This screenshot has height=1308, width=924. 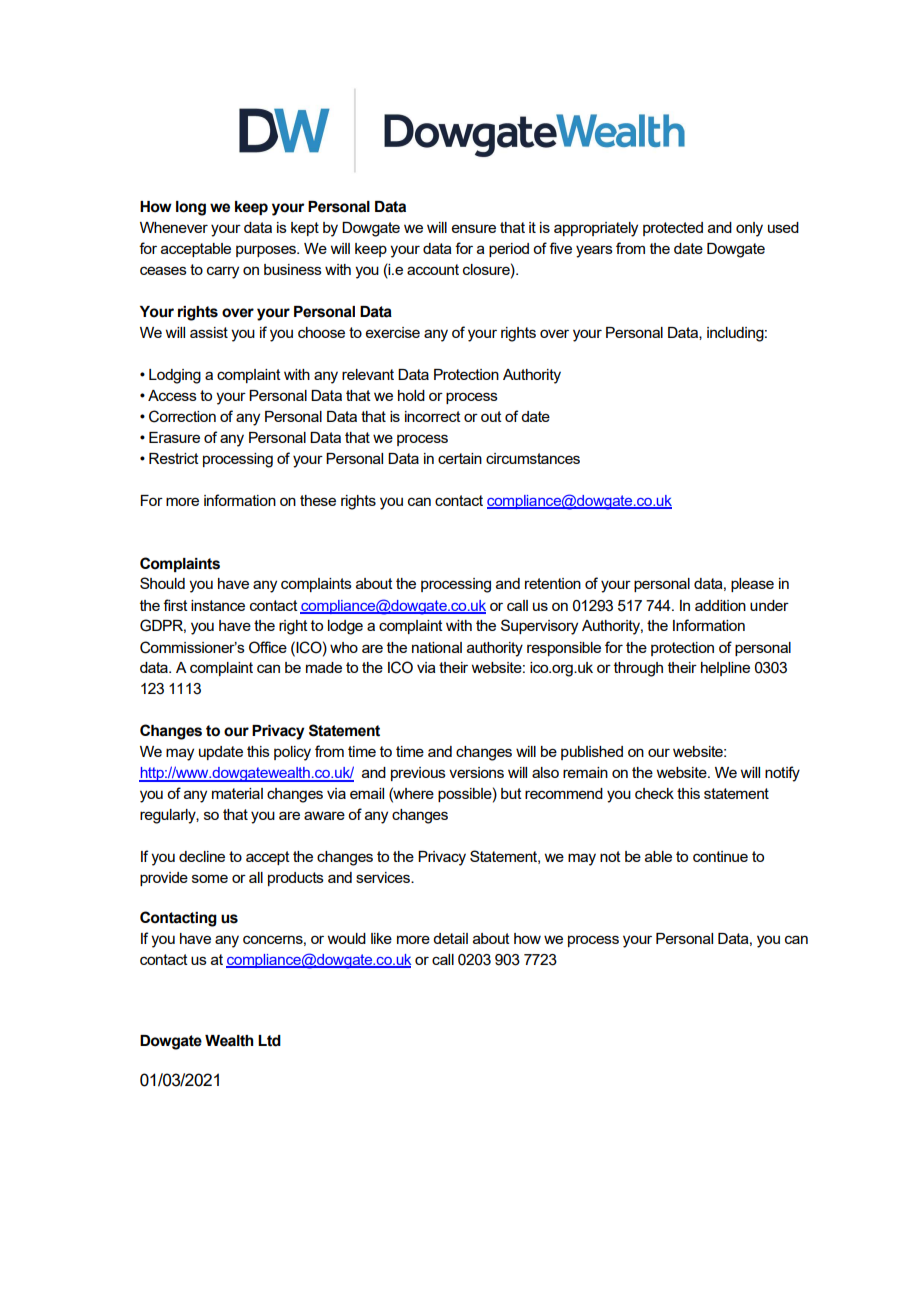 What do you see at coordinates (533, 458) in the screenshot?
I see `circumstances` at bounding box center [533, 458].
